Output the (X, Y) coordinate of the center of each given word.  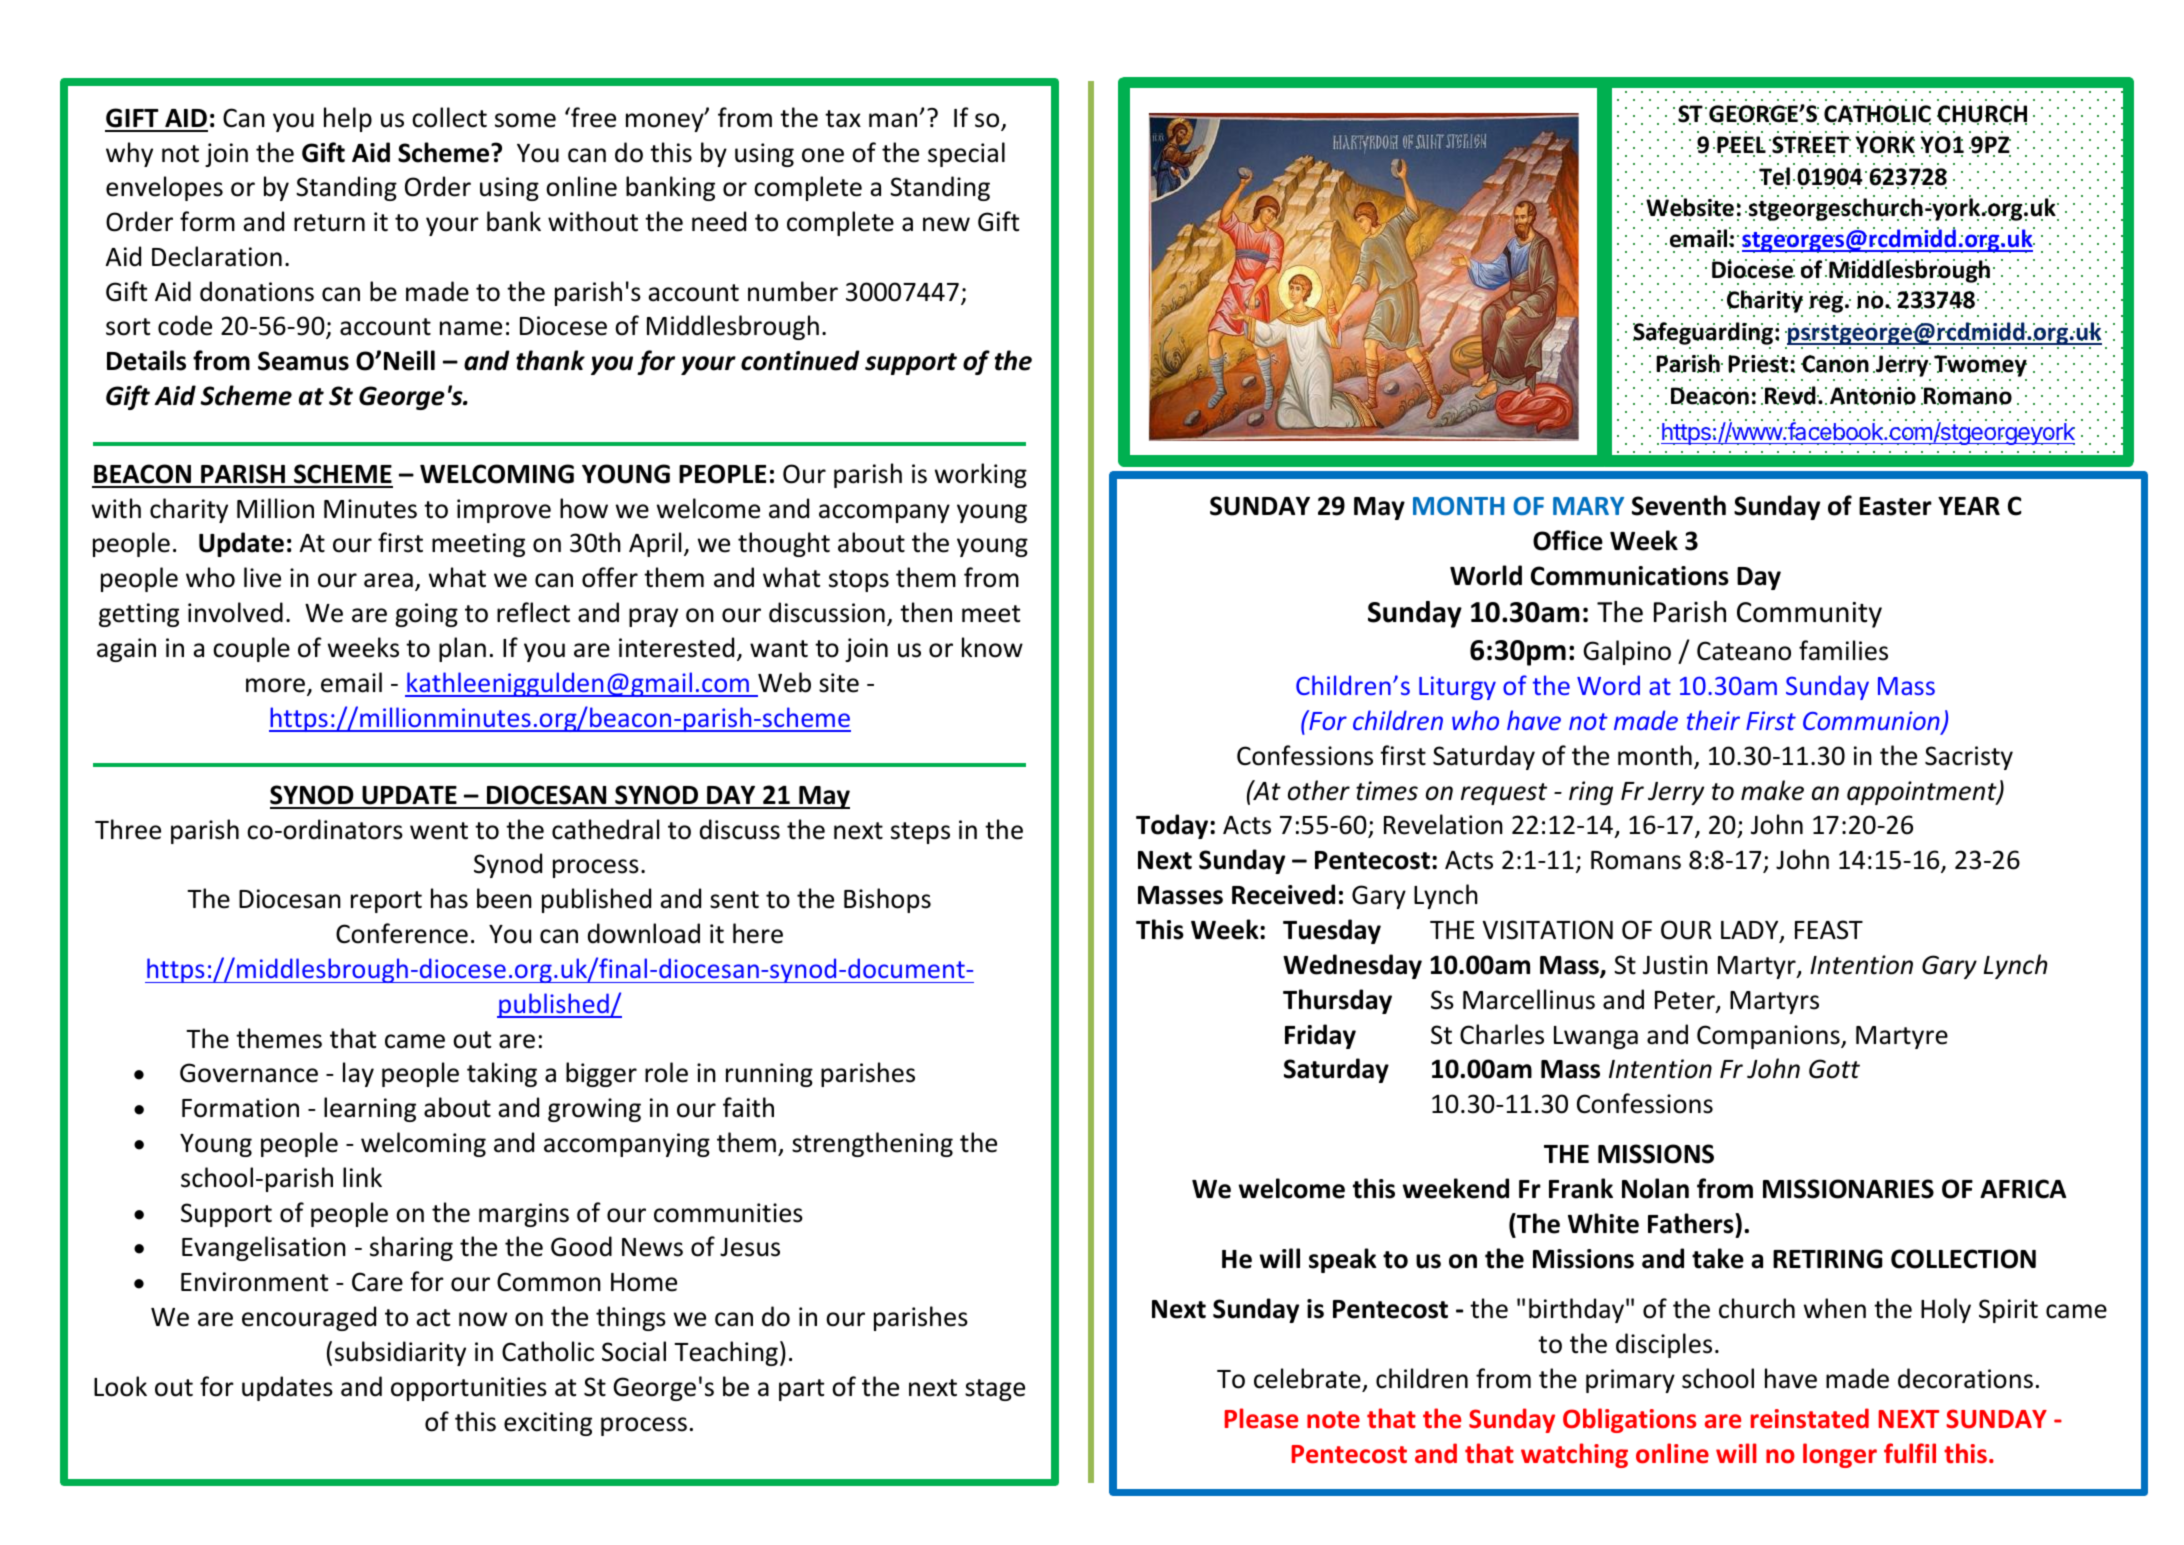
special (966, 154)
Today (1173, 826)
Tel (1774, 177)
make (1772, 790)
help (348, 119)
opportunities (469, 1389)
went (439, 831)
